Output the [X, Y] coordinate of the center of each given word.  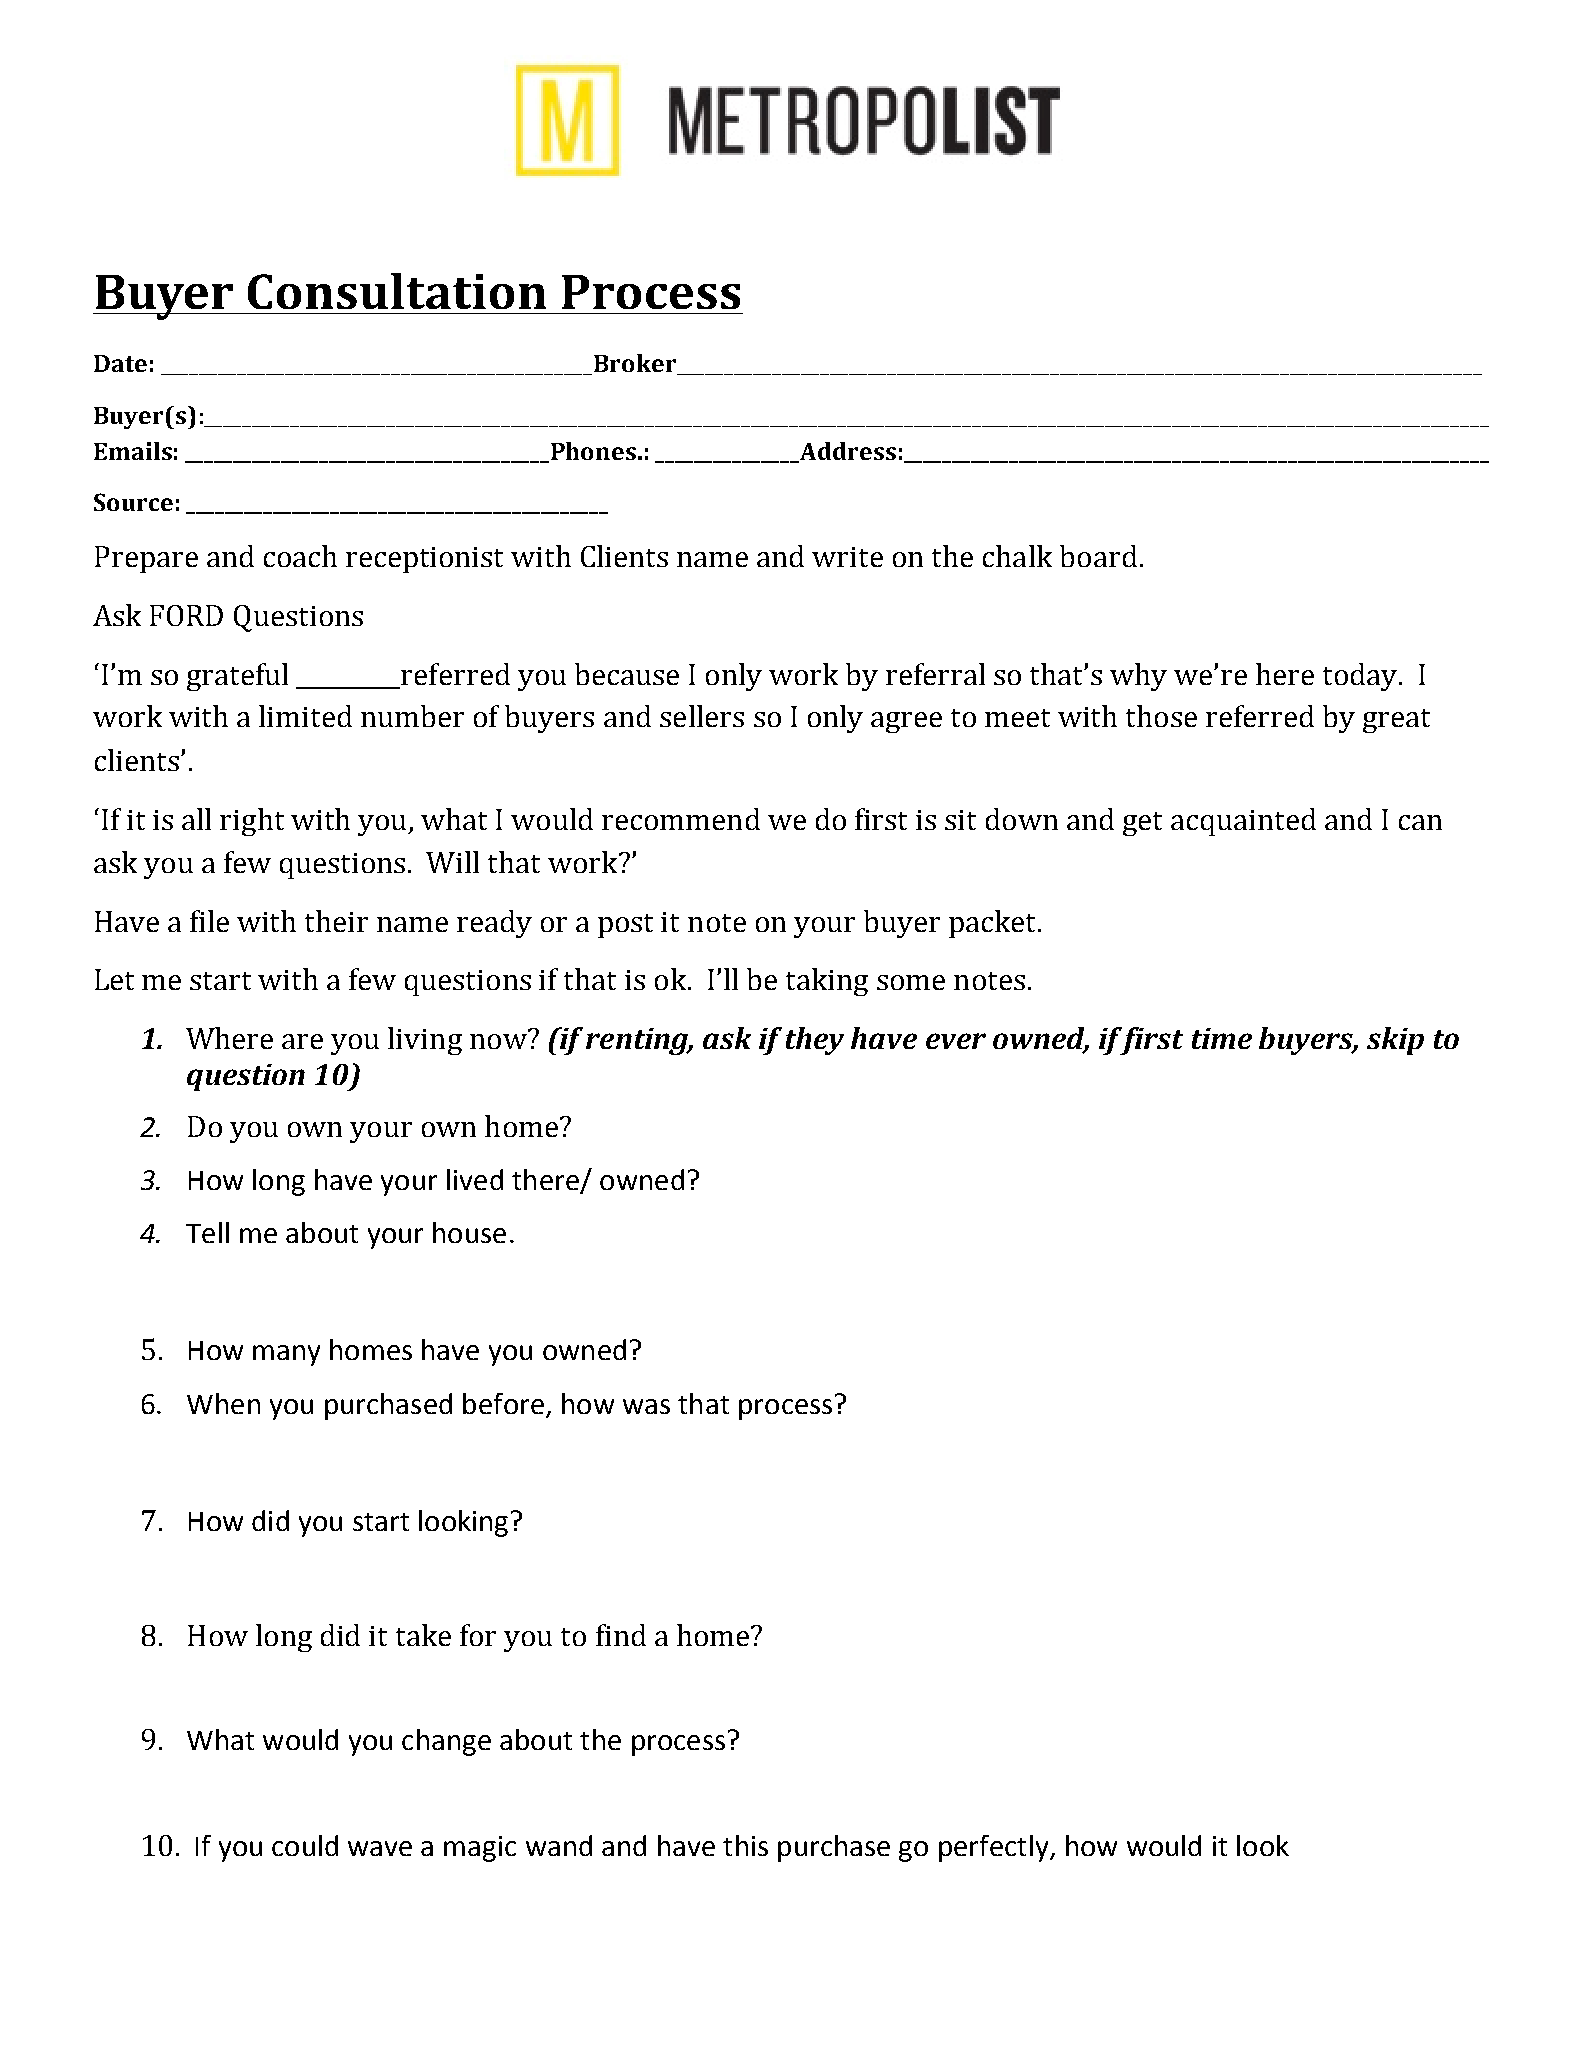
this [745, 1845]
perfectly [995, 1848]
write [847, 557]
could [305, 1845]
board [1098, 556]
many [286, 1355]
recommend [681, 819]
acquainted [1243, 822]
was [646, 1406]
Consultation [397, 291]
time [1222, 1038]
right [252, 822]
